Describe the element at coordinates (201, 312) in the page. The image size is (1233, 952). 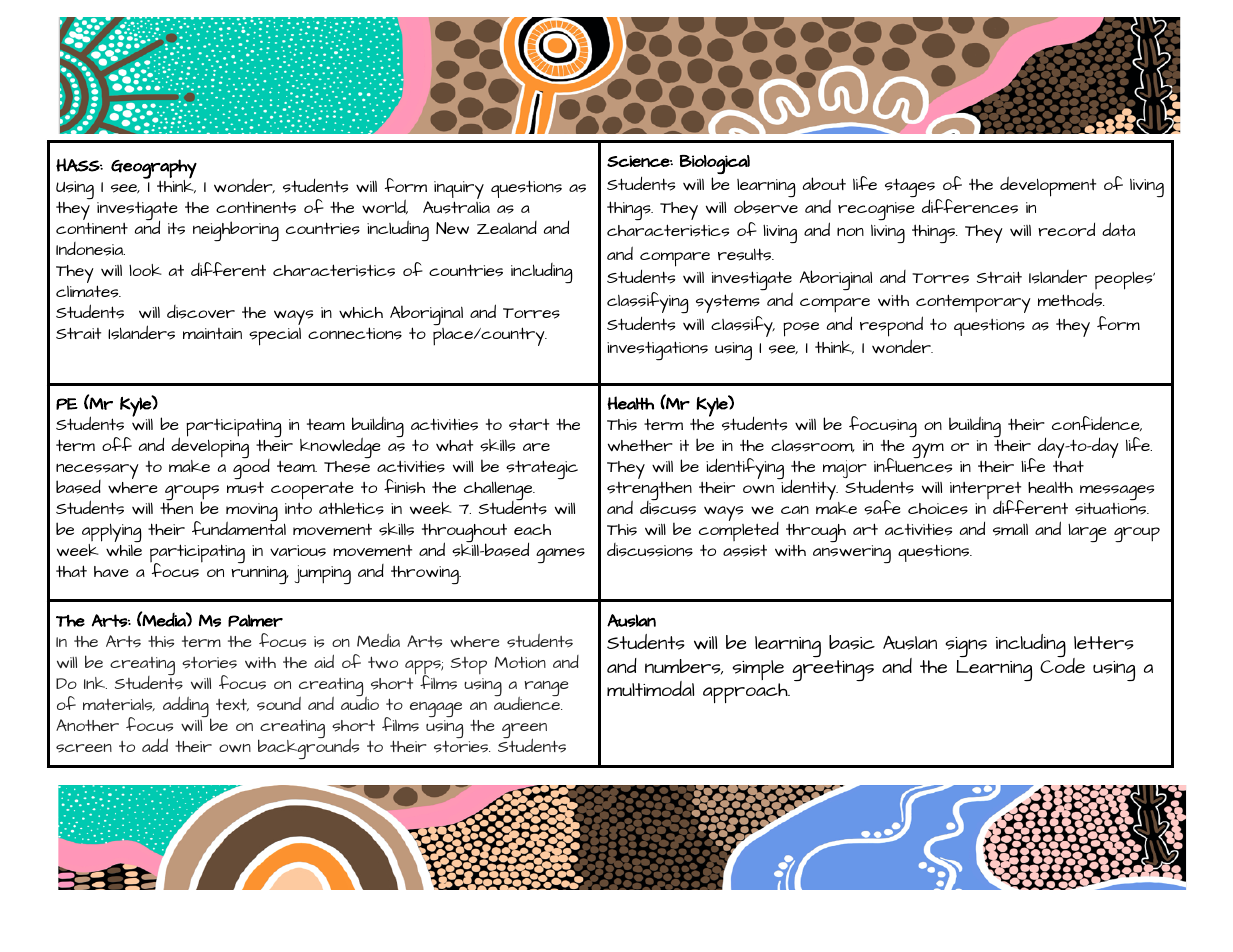
I see `discover` at that location.
